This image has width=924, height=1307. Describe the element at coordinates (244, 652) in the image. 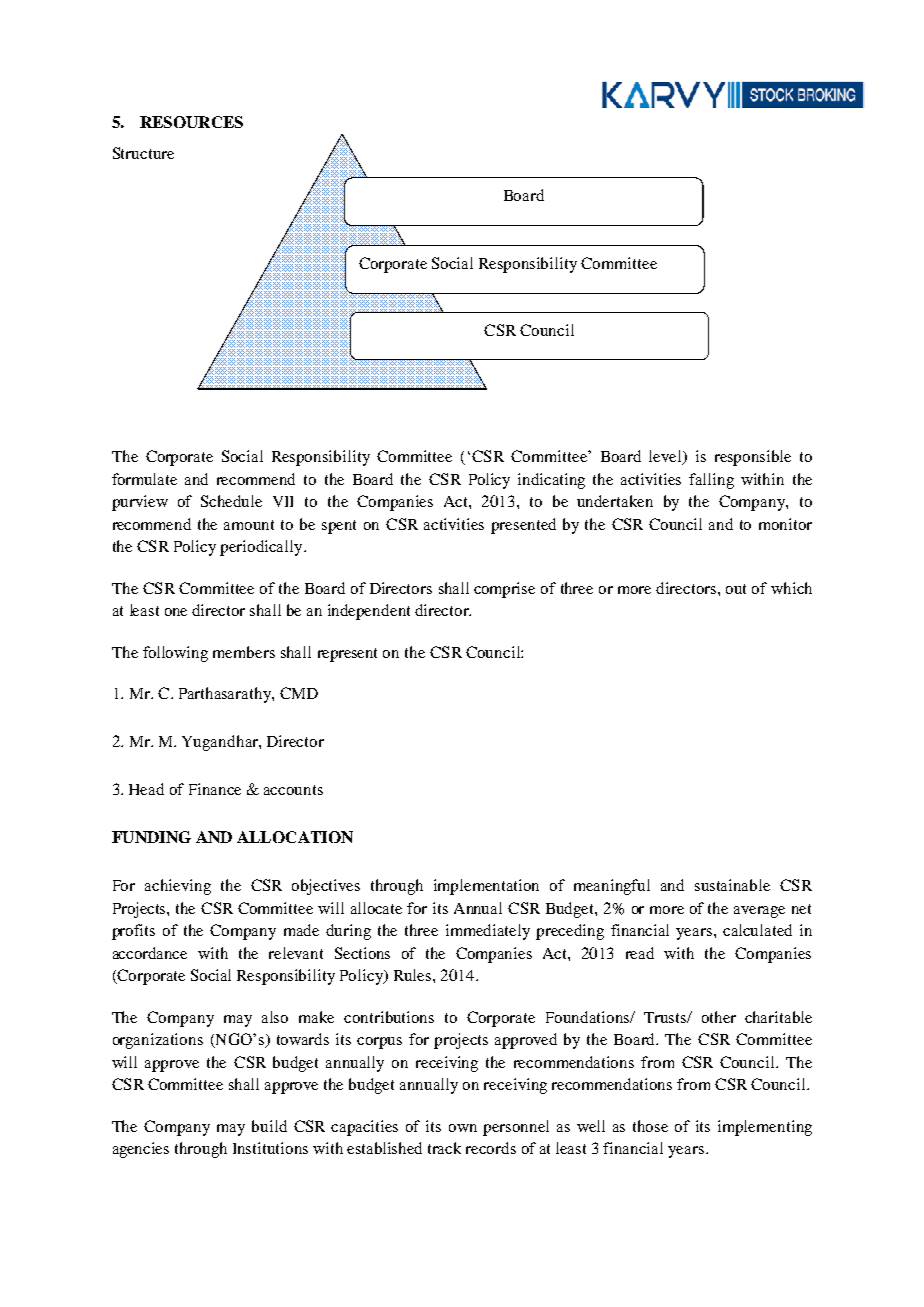

I see `members` at that location.
